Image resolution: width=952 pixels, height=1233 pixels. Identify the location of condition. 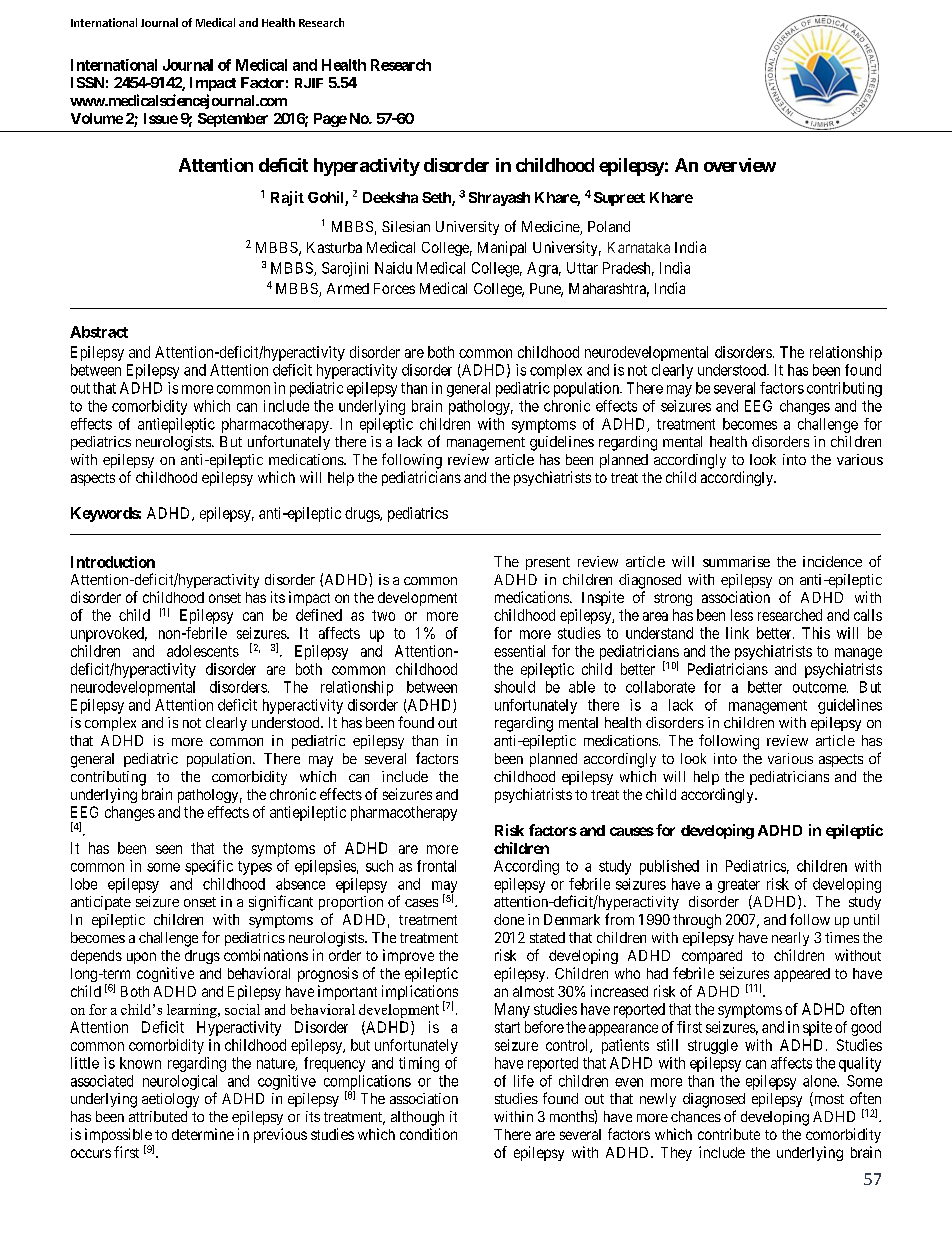
(428, 1134).
